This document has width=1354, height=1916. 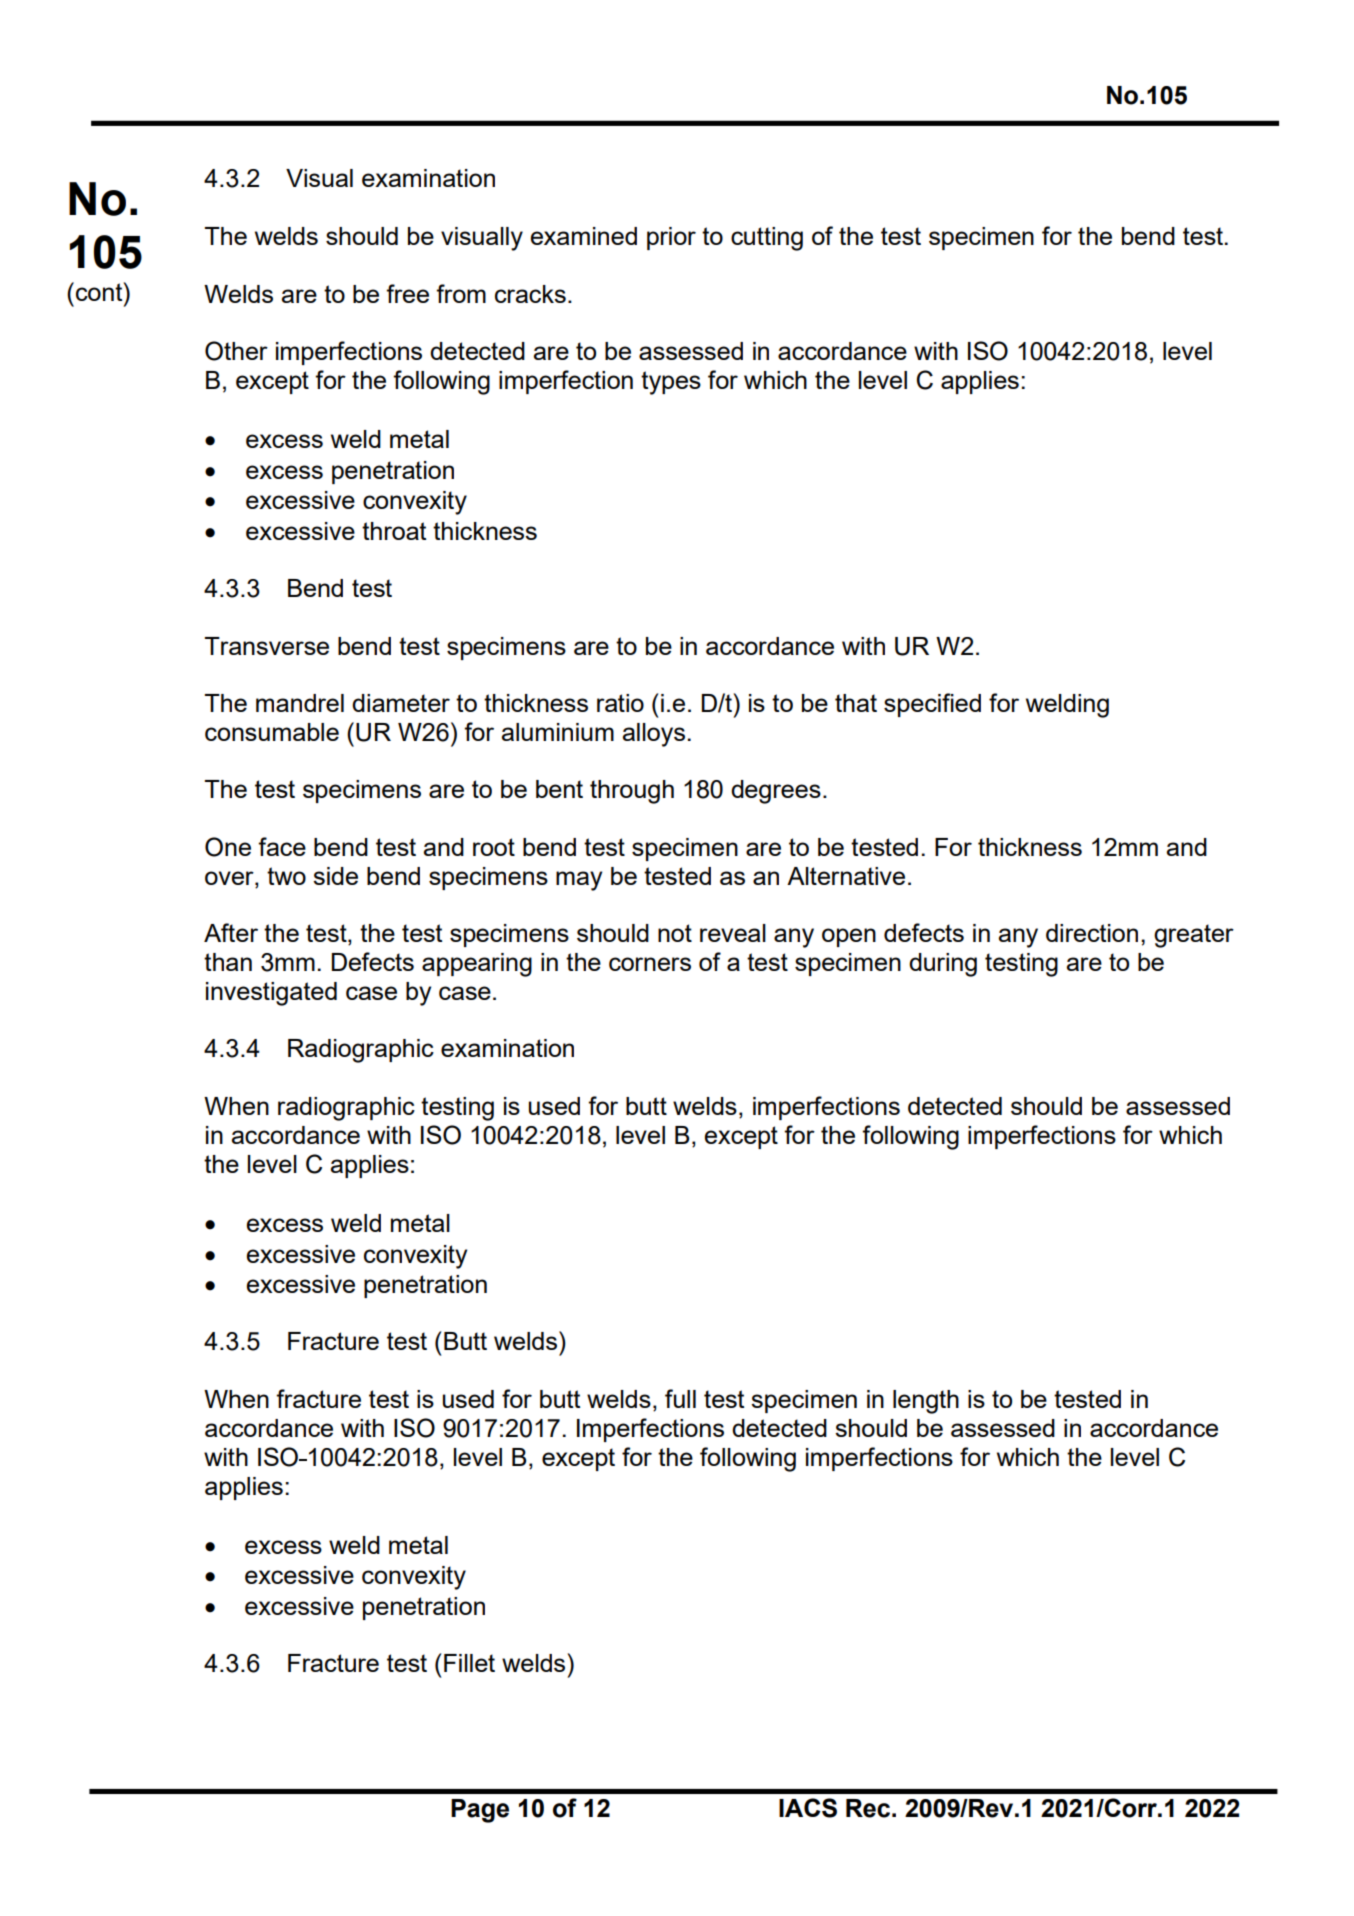 I want to click on Transverse, so click(x=267, y=646).
